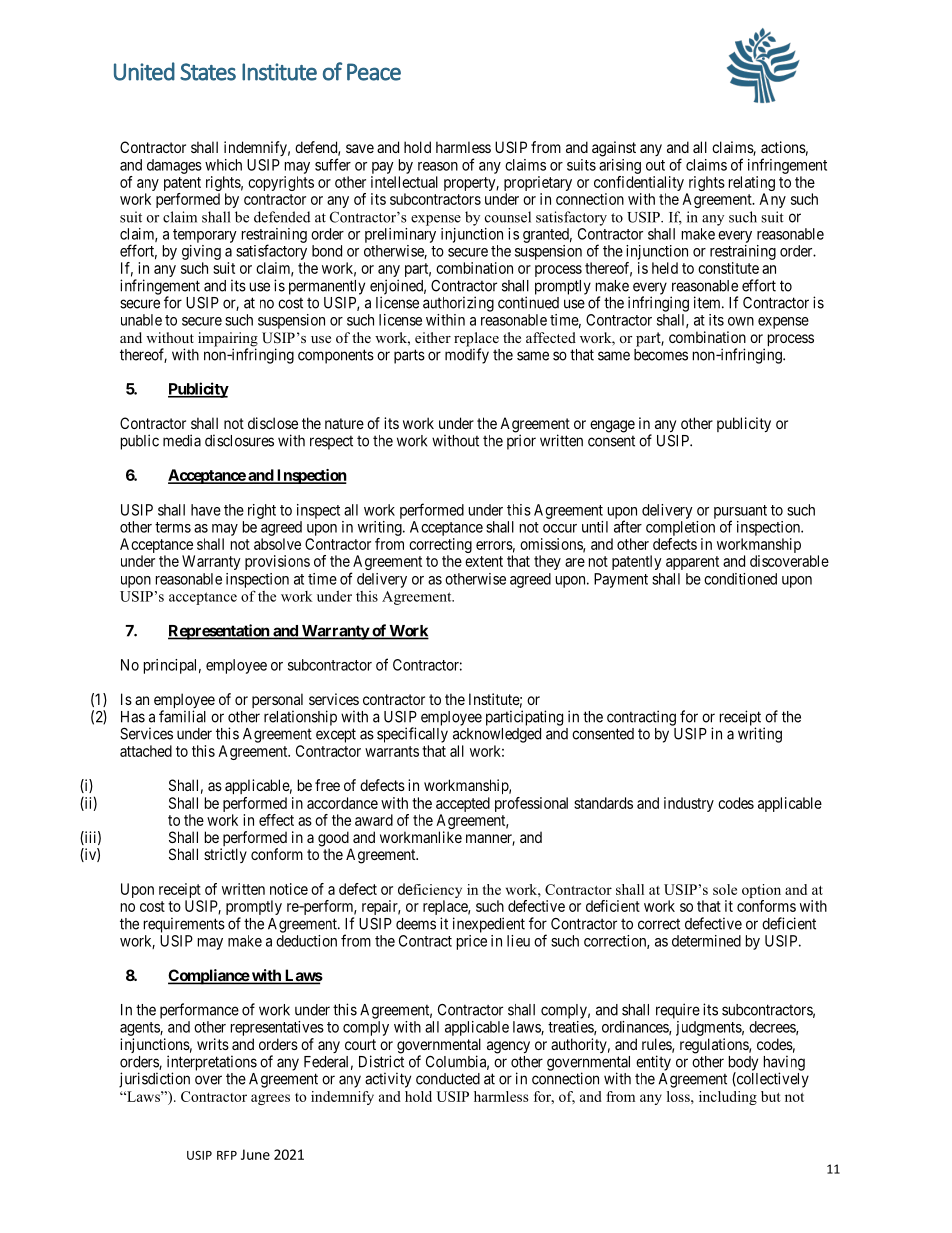  I want to click on impairing, so click(228, 340).
